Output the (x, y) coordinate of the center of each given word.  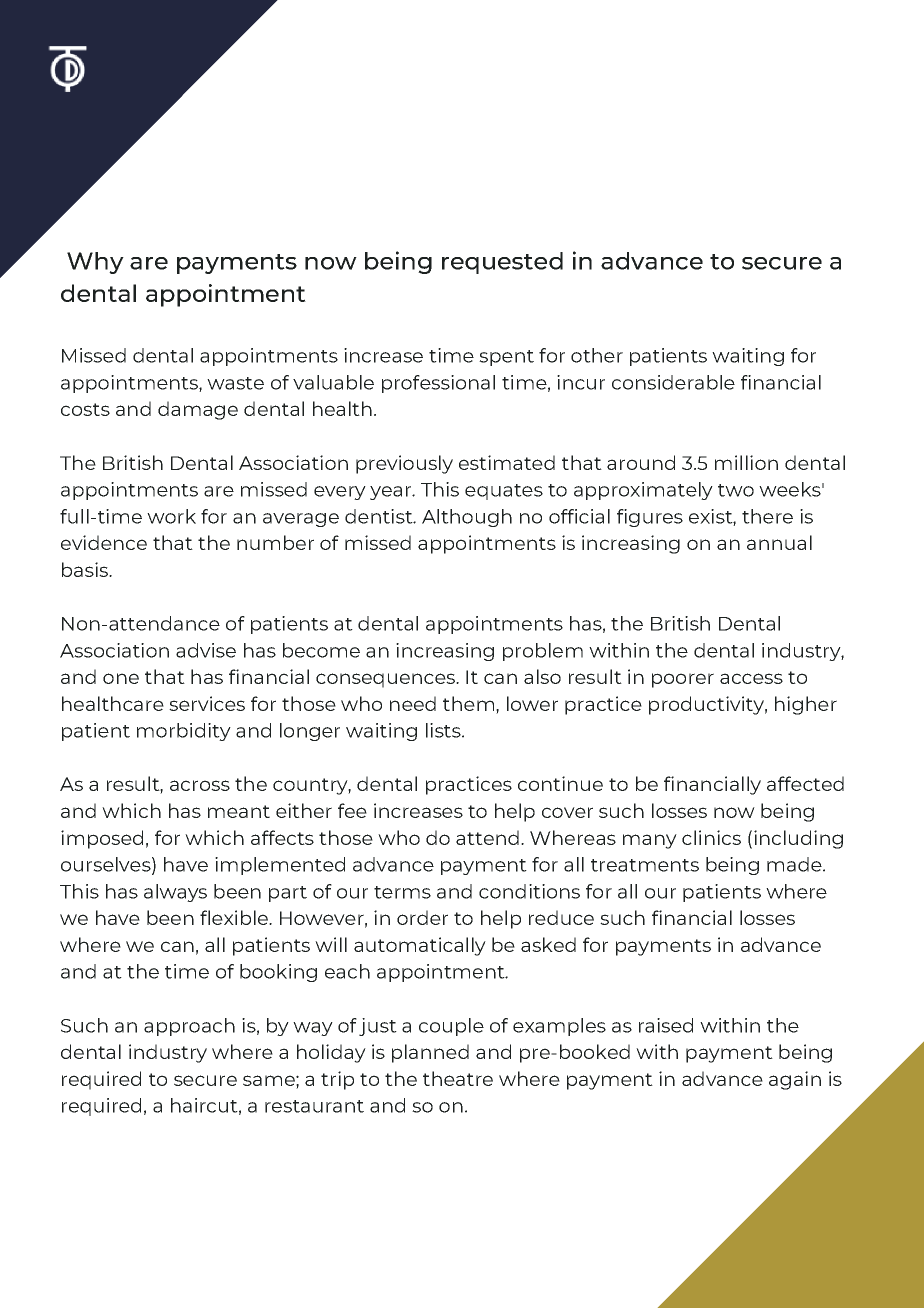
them (468, 703)
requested (502, 263)
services (207, 703)
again (795, 1080)
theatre (458, 1078)
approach (189, 1027)
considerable (673, 382)
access (751, 678)
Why (95, 263)
